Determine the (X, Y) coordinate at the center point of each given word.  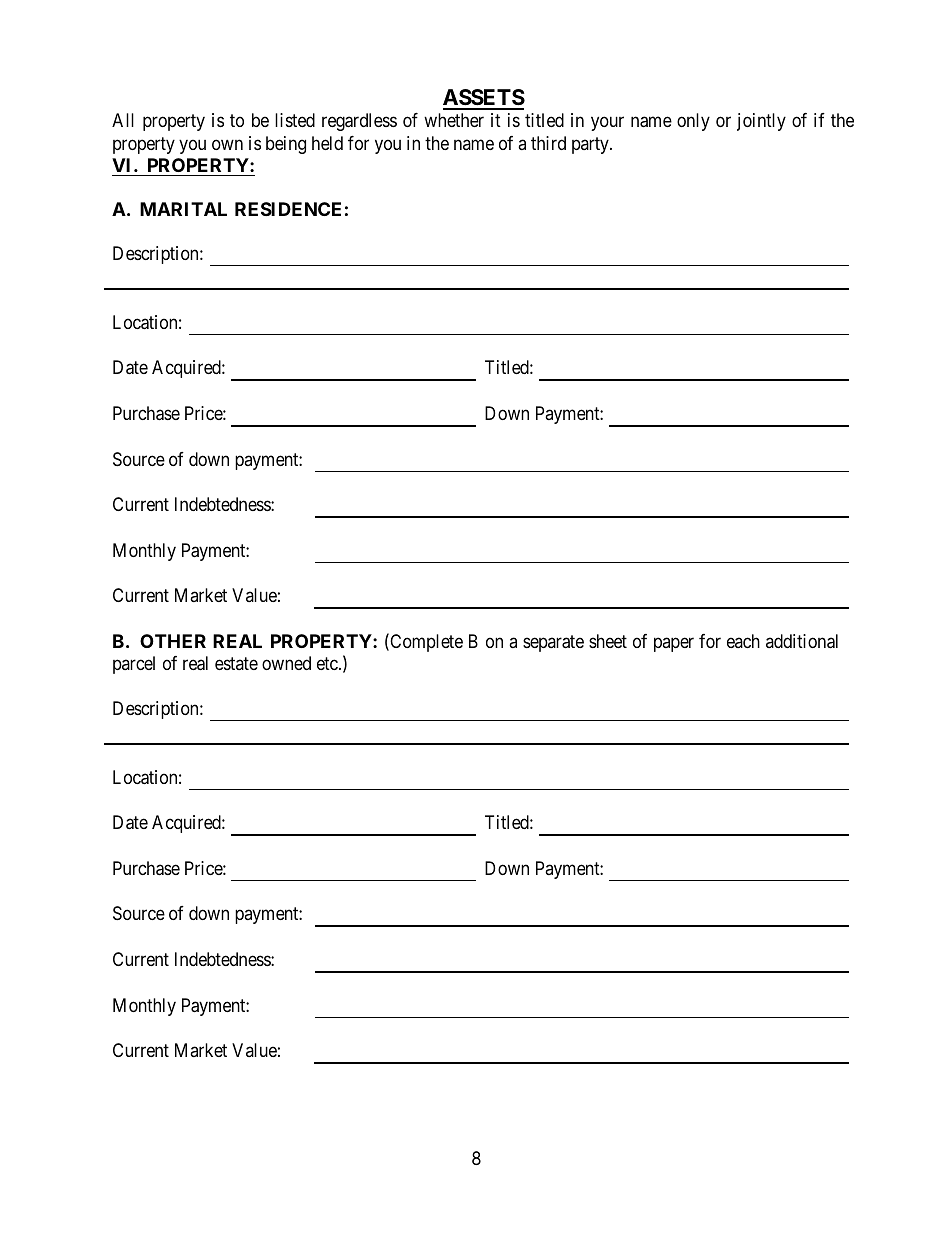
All (123, 120)
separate (553, 644)
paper (674, 645)
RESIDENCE (288, 209)
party (591, 145)
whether (454, 120)
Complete (425, 643)
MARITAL (183, 209)
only (693, 122)
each (743, 641)
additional (802, 641)
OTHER (173, 641)
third (548, 143)
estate (236, 664)
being (286, 145)
